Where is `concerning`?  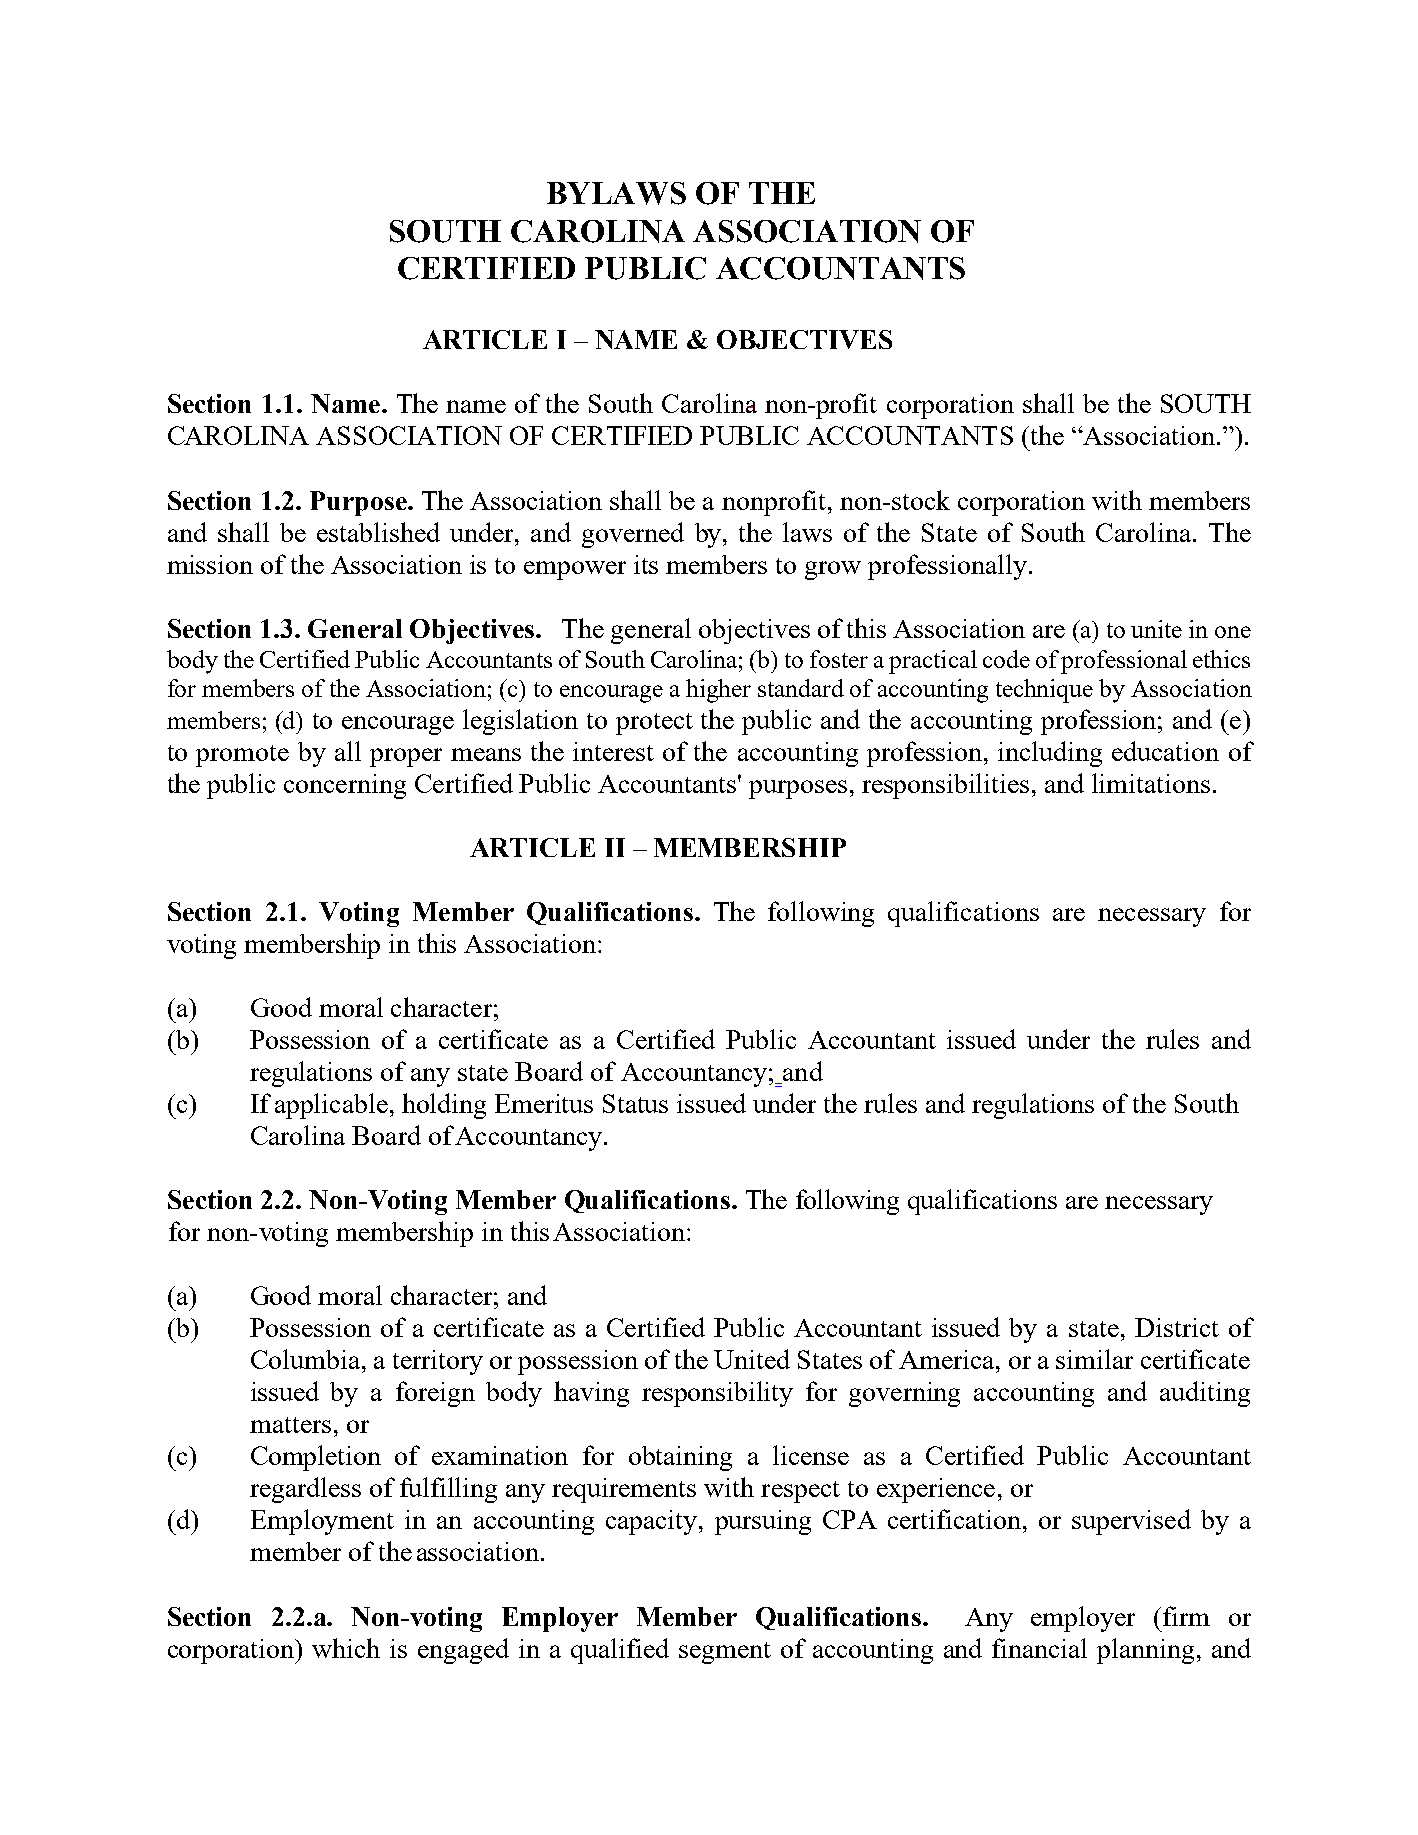 concerning is located at coordinates (345, 786).
